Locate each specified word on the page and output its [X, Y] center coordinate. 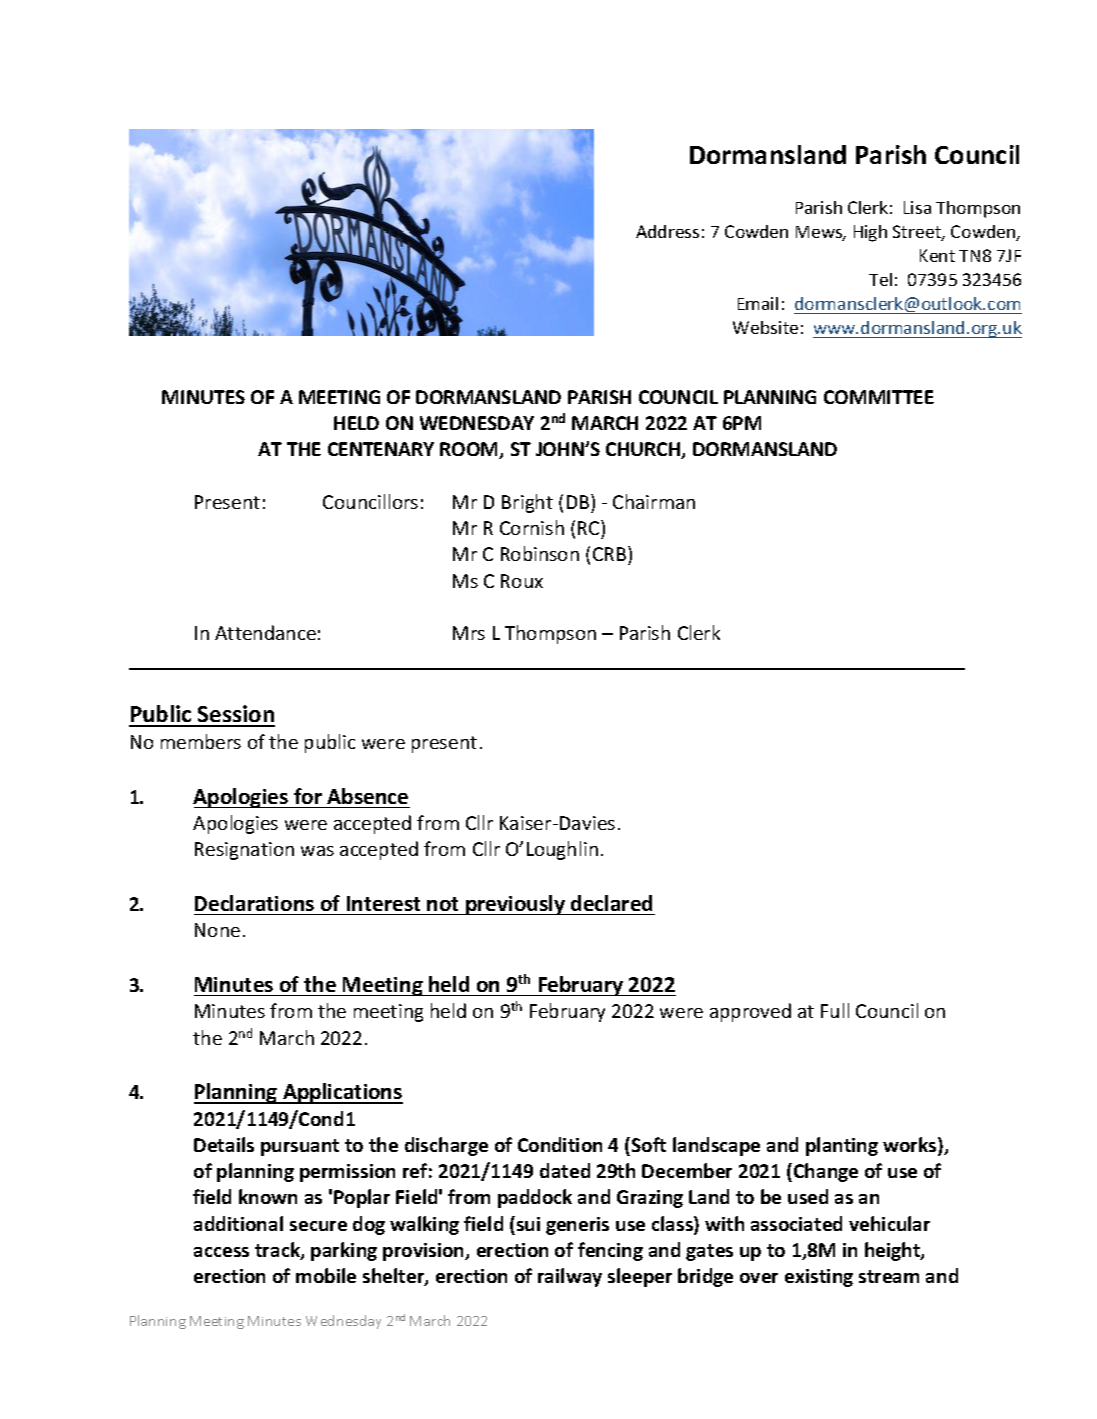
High [870, 233]
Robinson [540, 553]
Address [667, 231]
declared [611, 903]
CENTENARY [381, 449]
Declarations [254, 903]
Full [835, 1010]
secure [318, 1226]
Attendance [265, 632]
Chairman [654, 501]
